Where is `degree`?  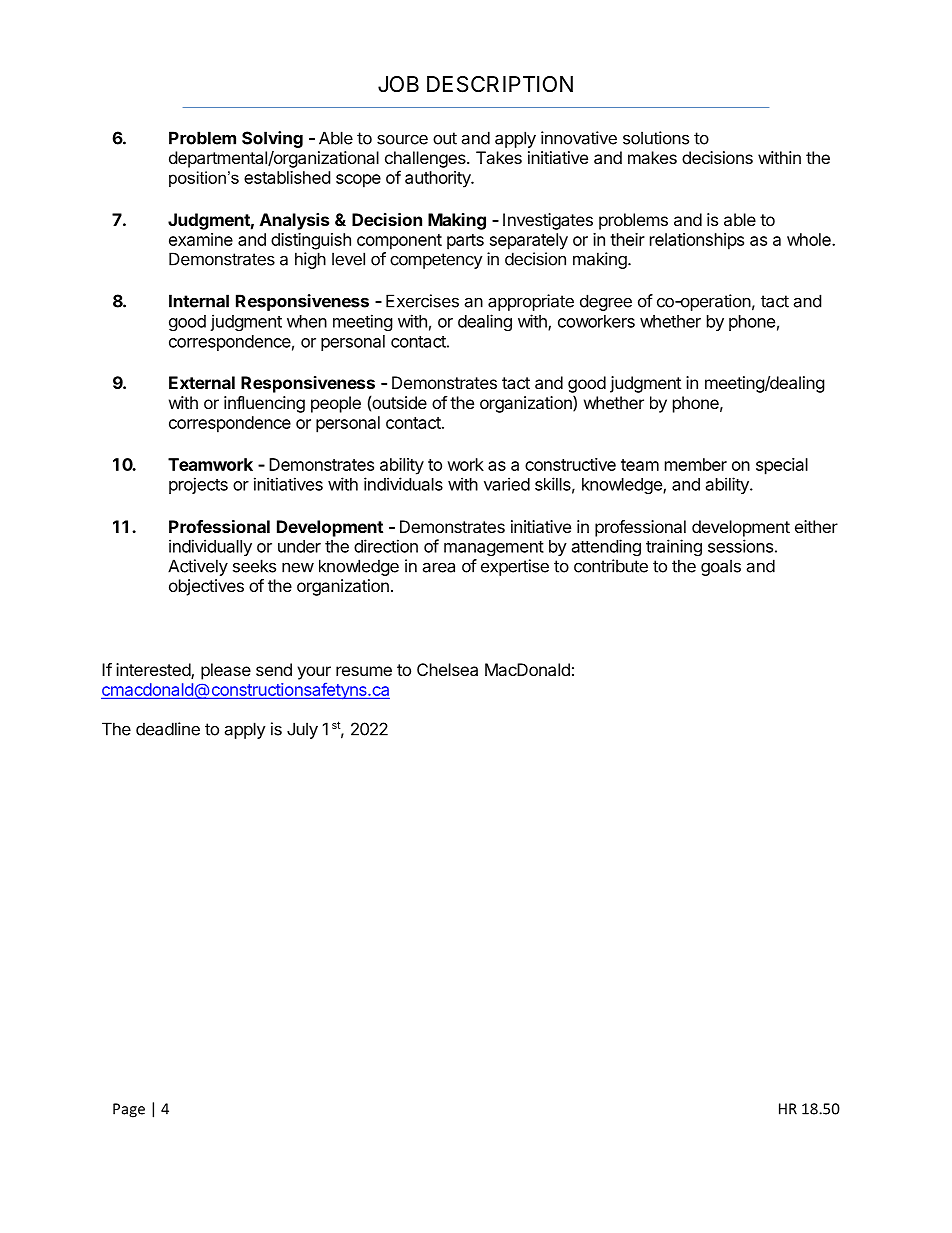 degree is located at coordinates (606, 302).
